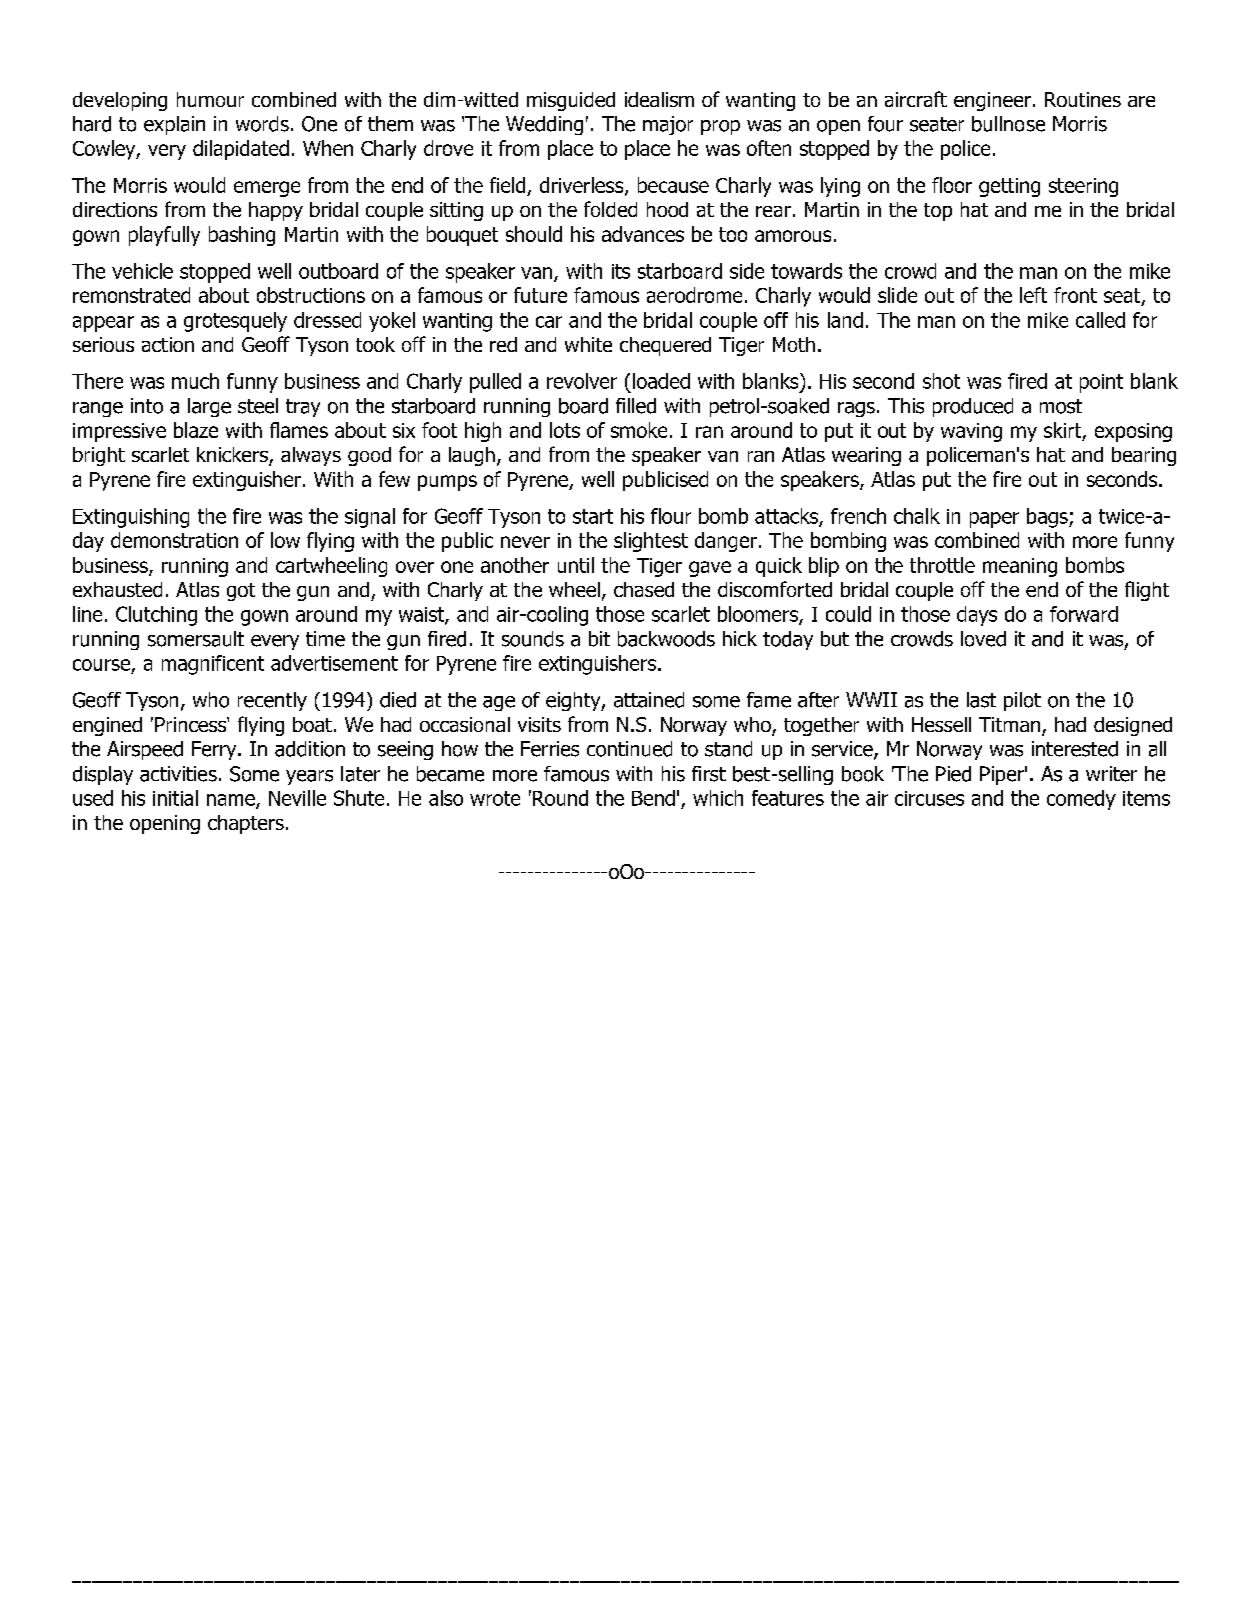  What do you see at coordinates (1008, 124) in the screenshot?
I see `bullnose` at bounding box center [1008, 124].
